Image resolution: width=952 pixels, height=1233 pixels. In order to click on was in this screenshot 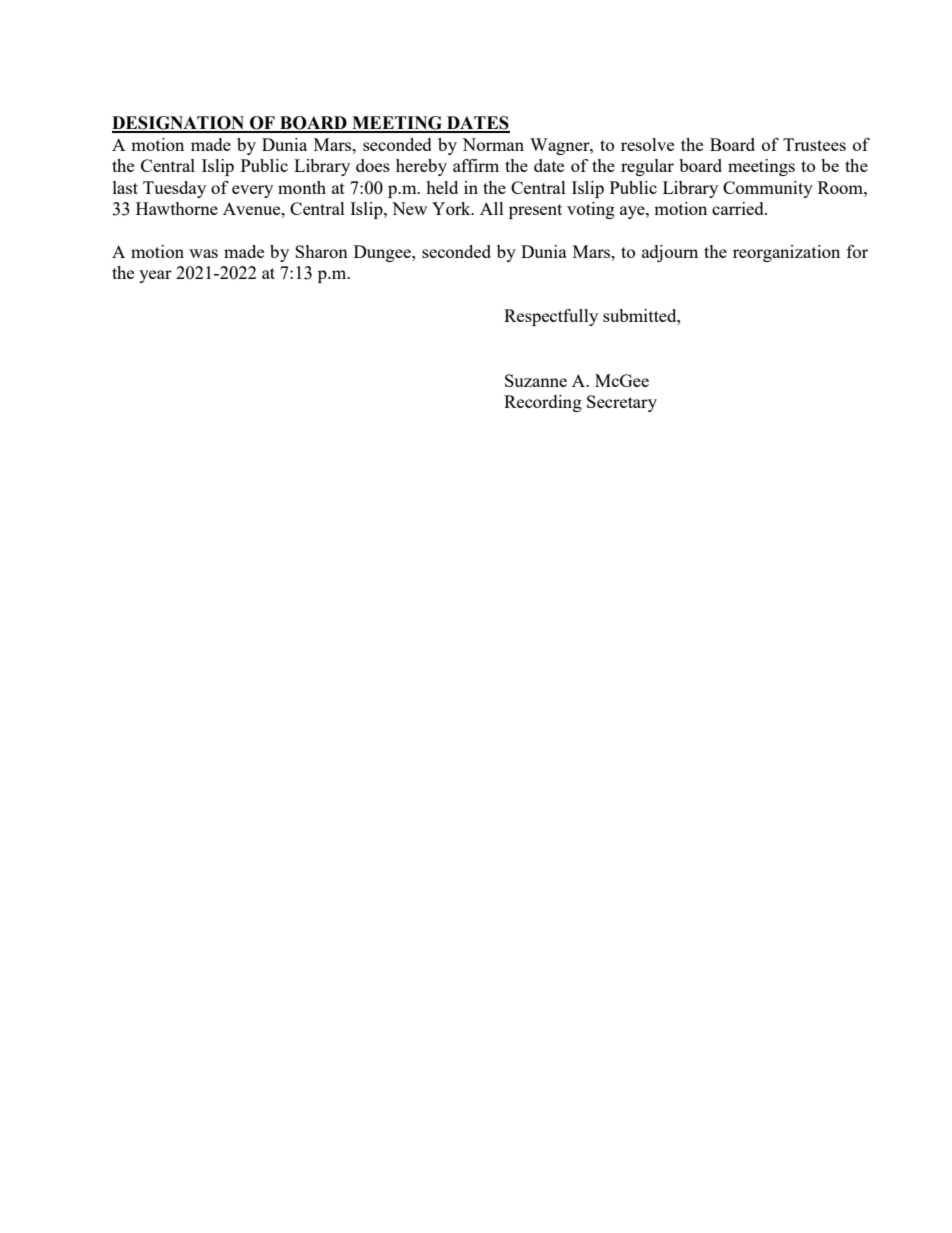, I will do `click(203, 253)`.
